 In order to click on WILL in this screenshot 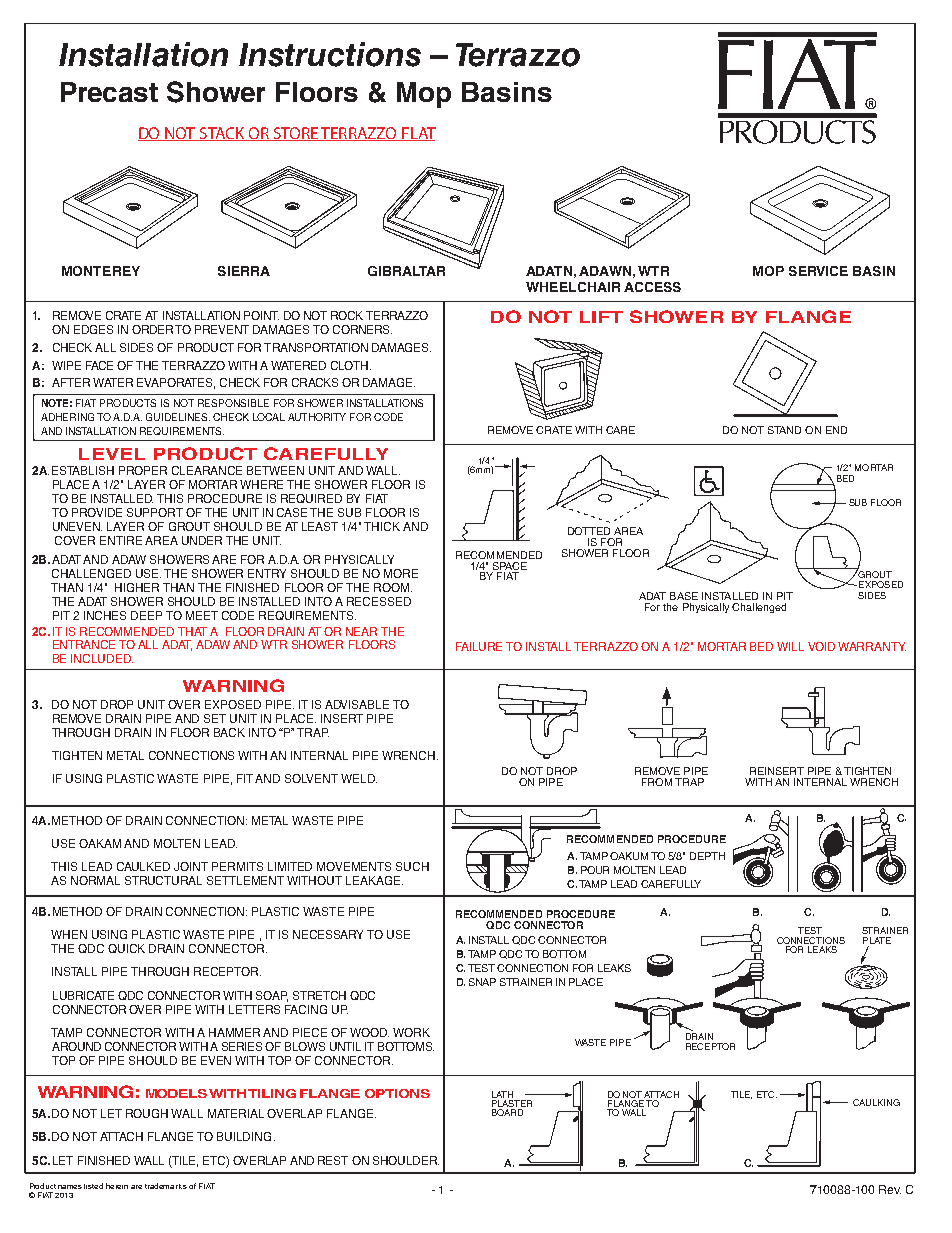, I will do `click(790, 646)`.
